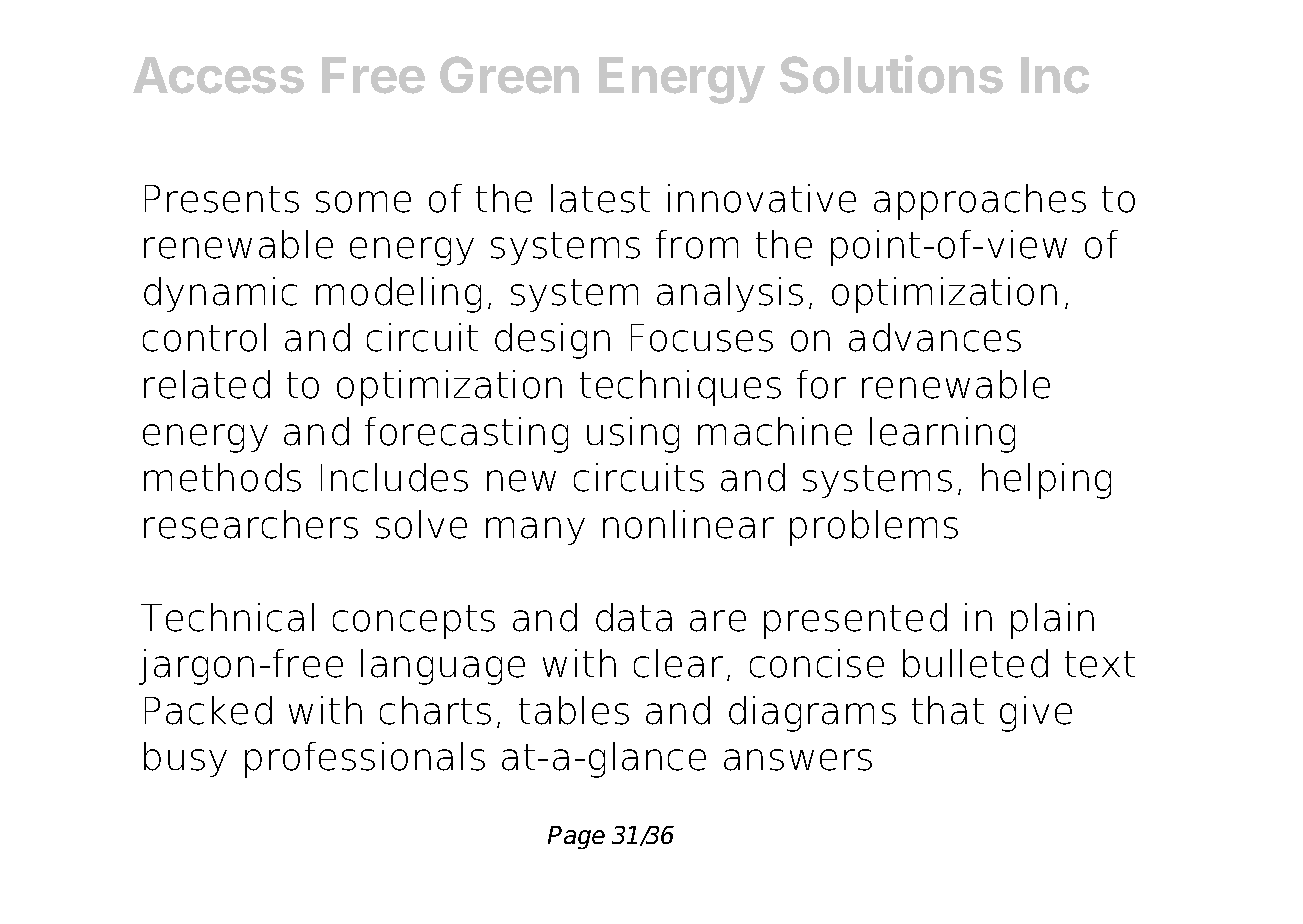  Describe the element at coordinates (634, 617) in the image. I see `data` at that location.
